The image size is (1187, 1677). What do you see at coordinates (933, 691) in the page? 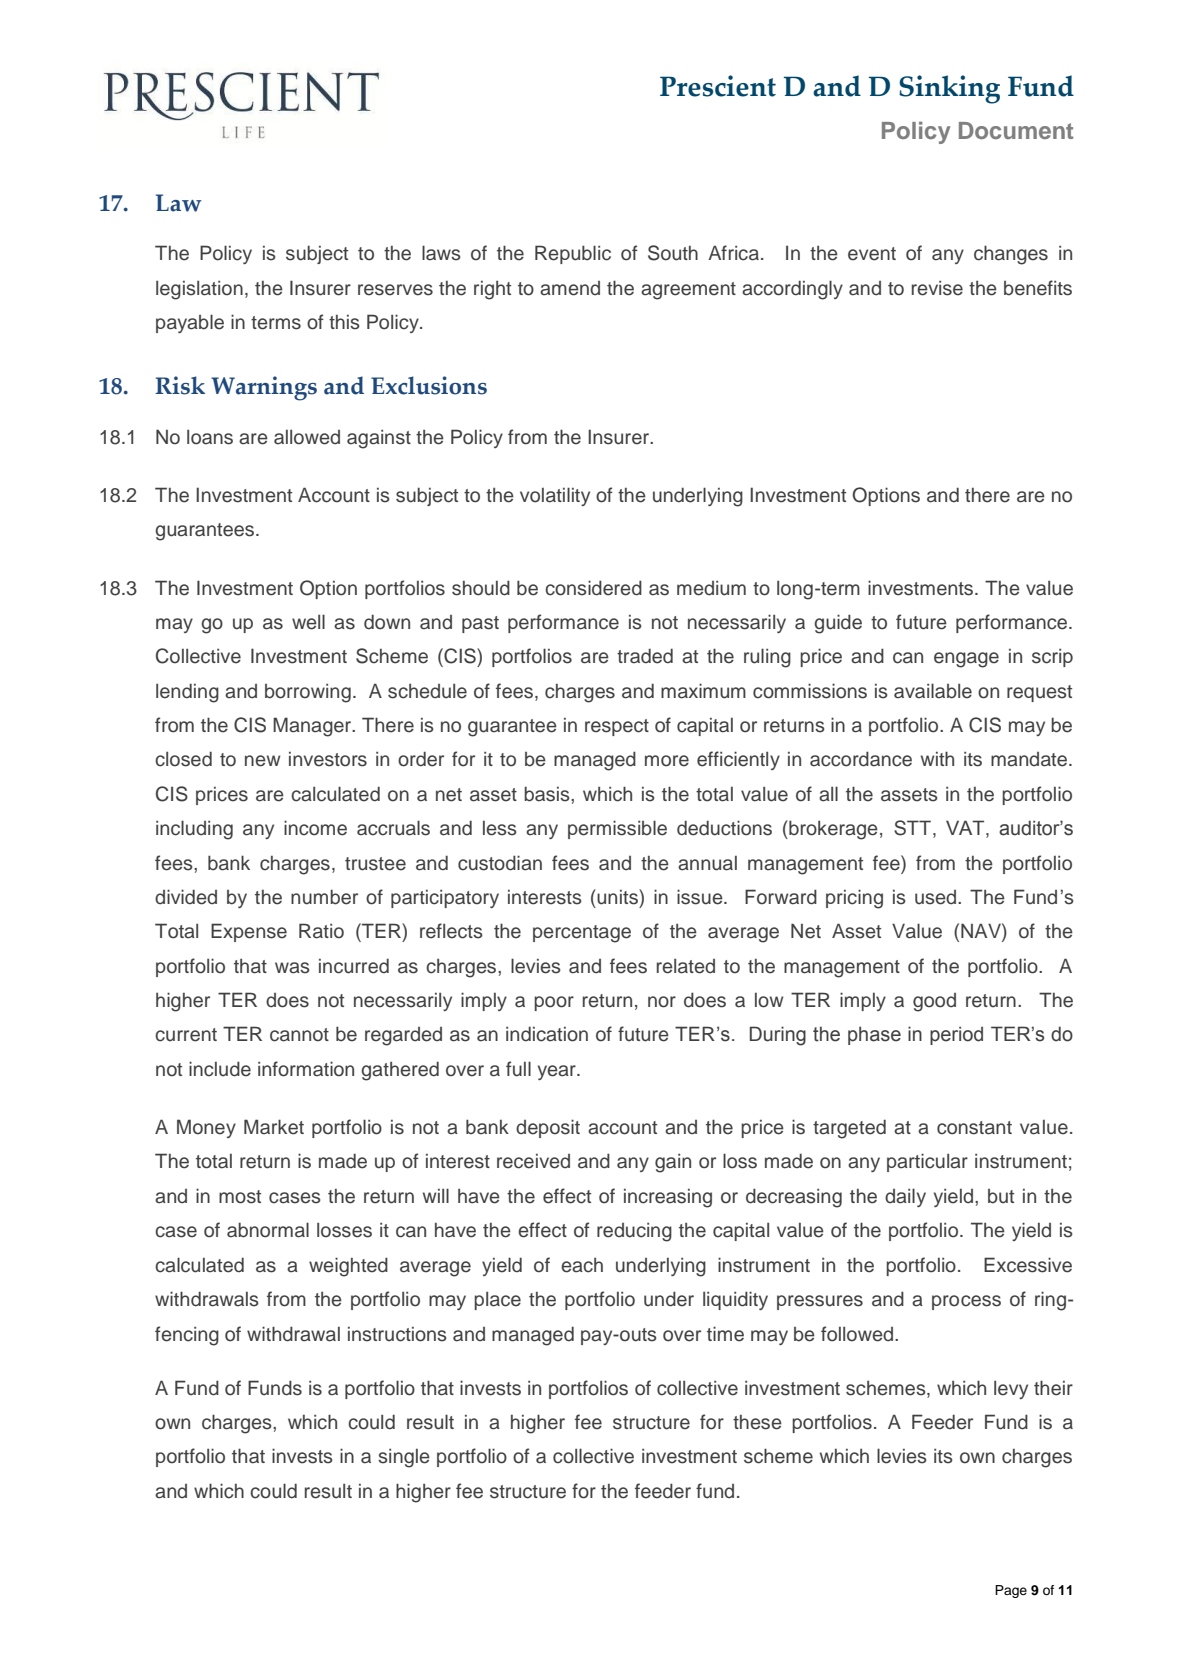
I see `available` at bounding box center [933, 691].
